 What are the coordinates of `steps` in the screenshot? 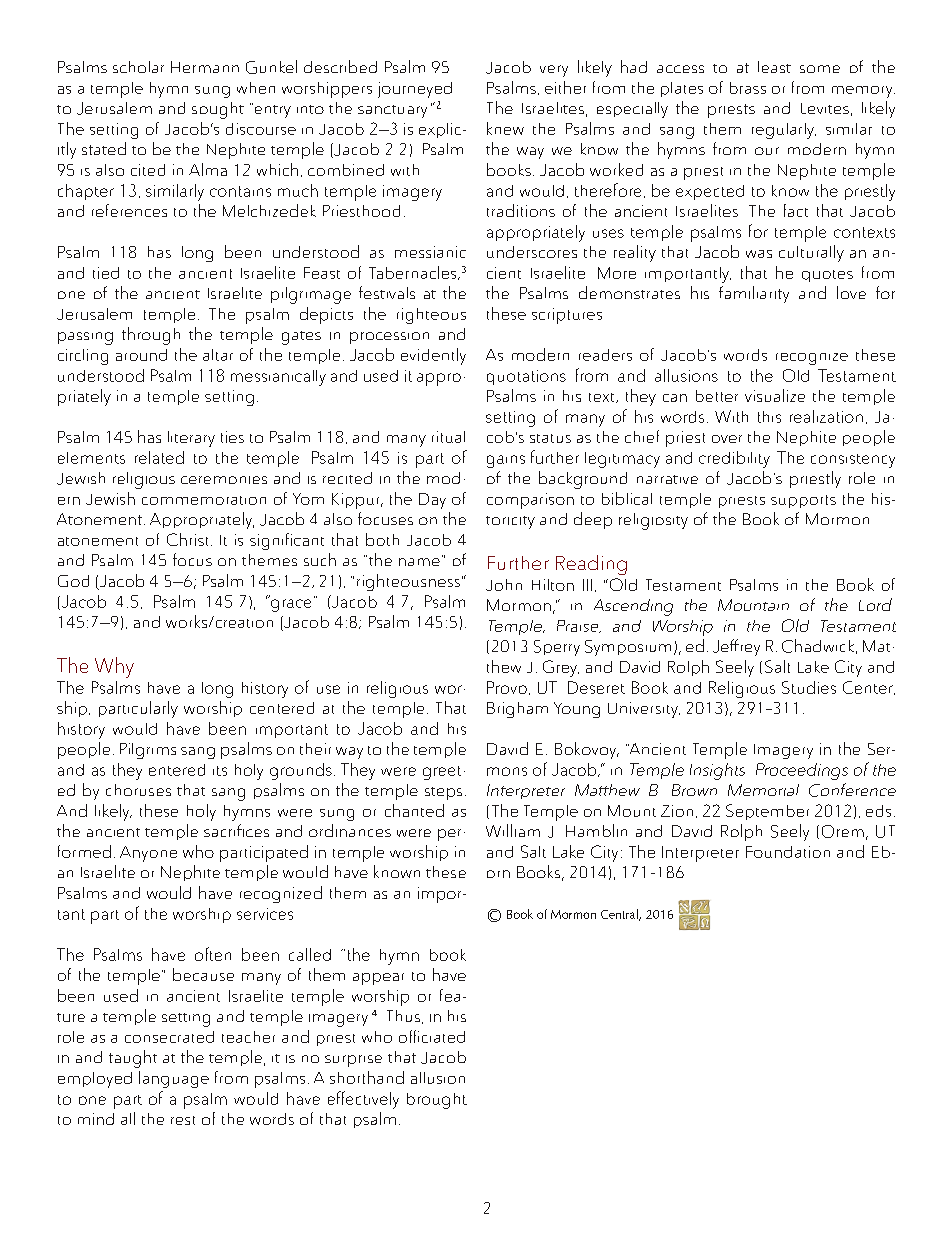 It's located at (443, 793).
